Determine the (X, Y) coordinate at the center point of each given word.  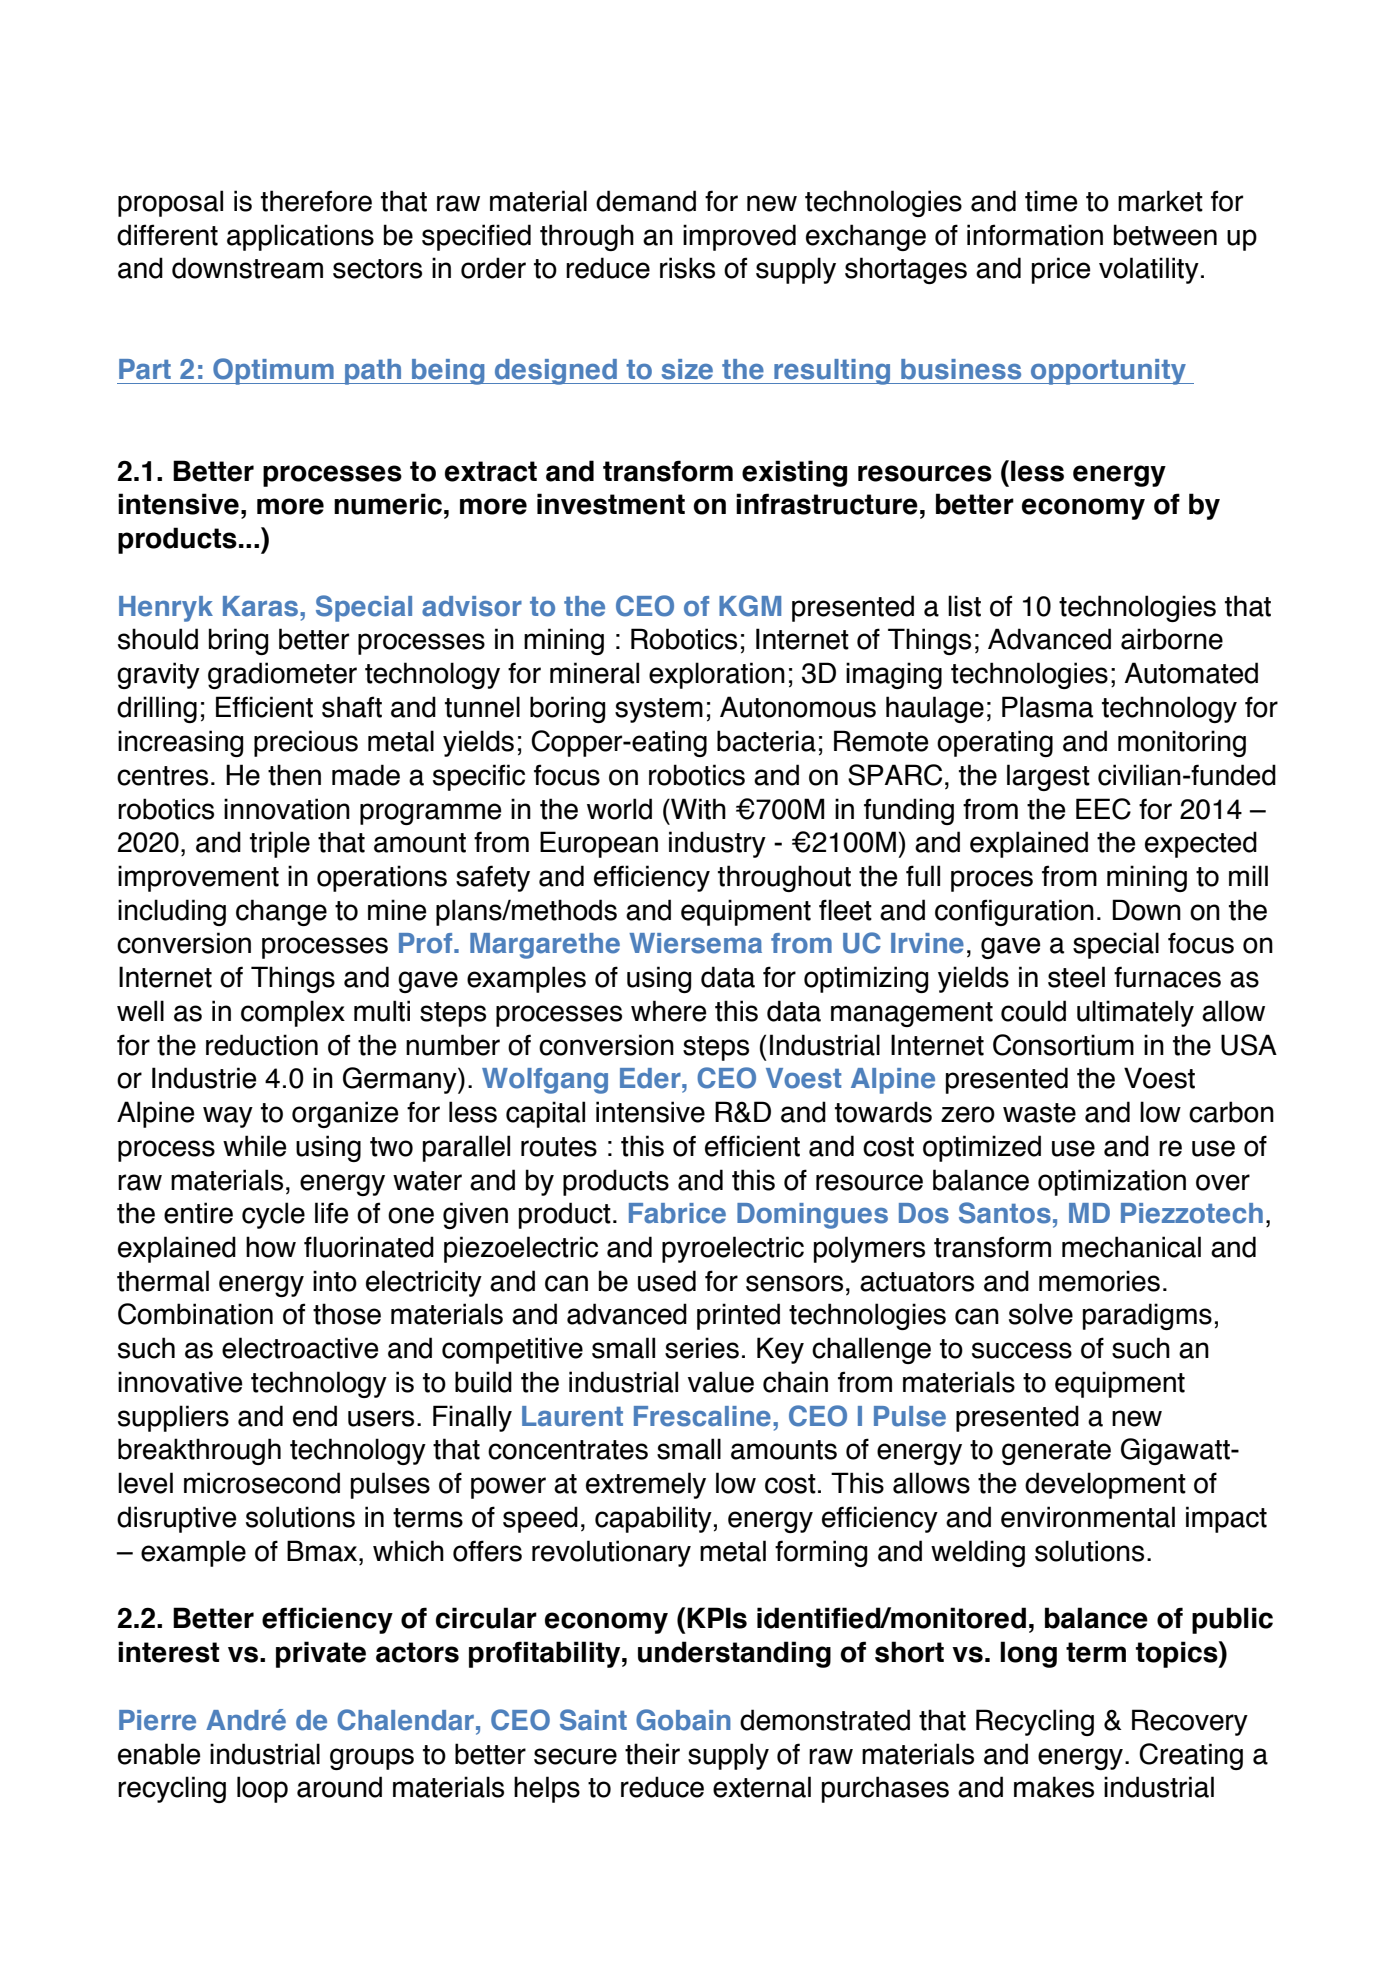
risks (687, 268)
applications (300, 237)
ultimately (1135, 1013)
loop (262, 1789)
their (652, 1754)
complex (293, 1013)
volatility (1149, 270)
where (668, 1011)
